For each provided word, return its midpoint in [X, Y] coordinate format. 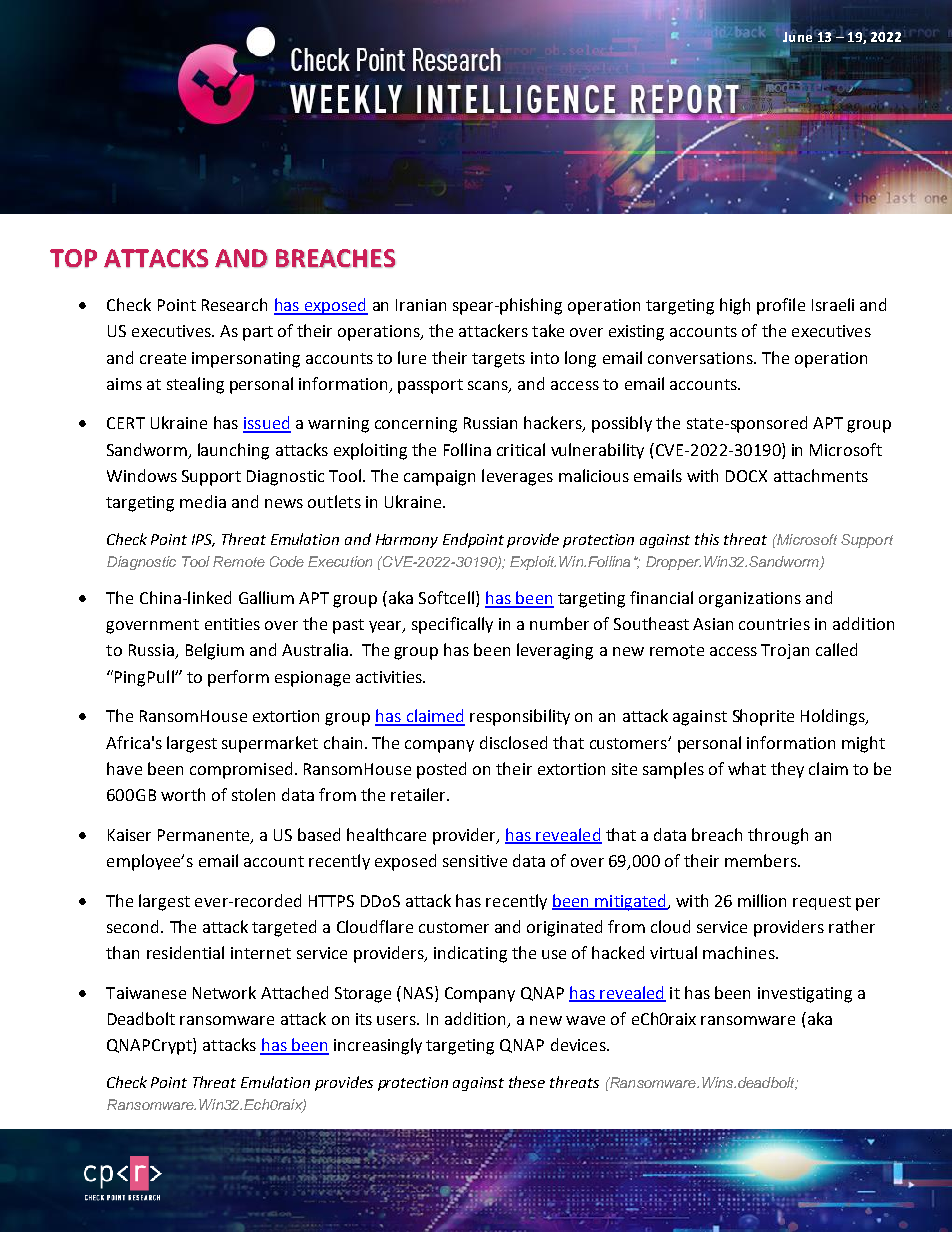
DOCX [746, 476]
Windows [142, 475]
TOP [73, 258]
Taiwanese [146, 993]
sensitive [475, 861]
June [797, 35]
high [735, 306]
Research [234, 304]
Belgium [215, 651]
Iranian [421, 305]
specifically [452, 625]
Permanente [205, 836]
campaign [439, 478]
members [762, 860]
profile [781, 306]
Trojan [785, 651]
